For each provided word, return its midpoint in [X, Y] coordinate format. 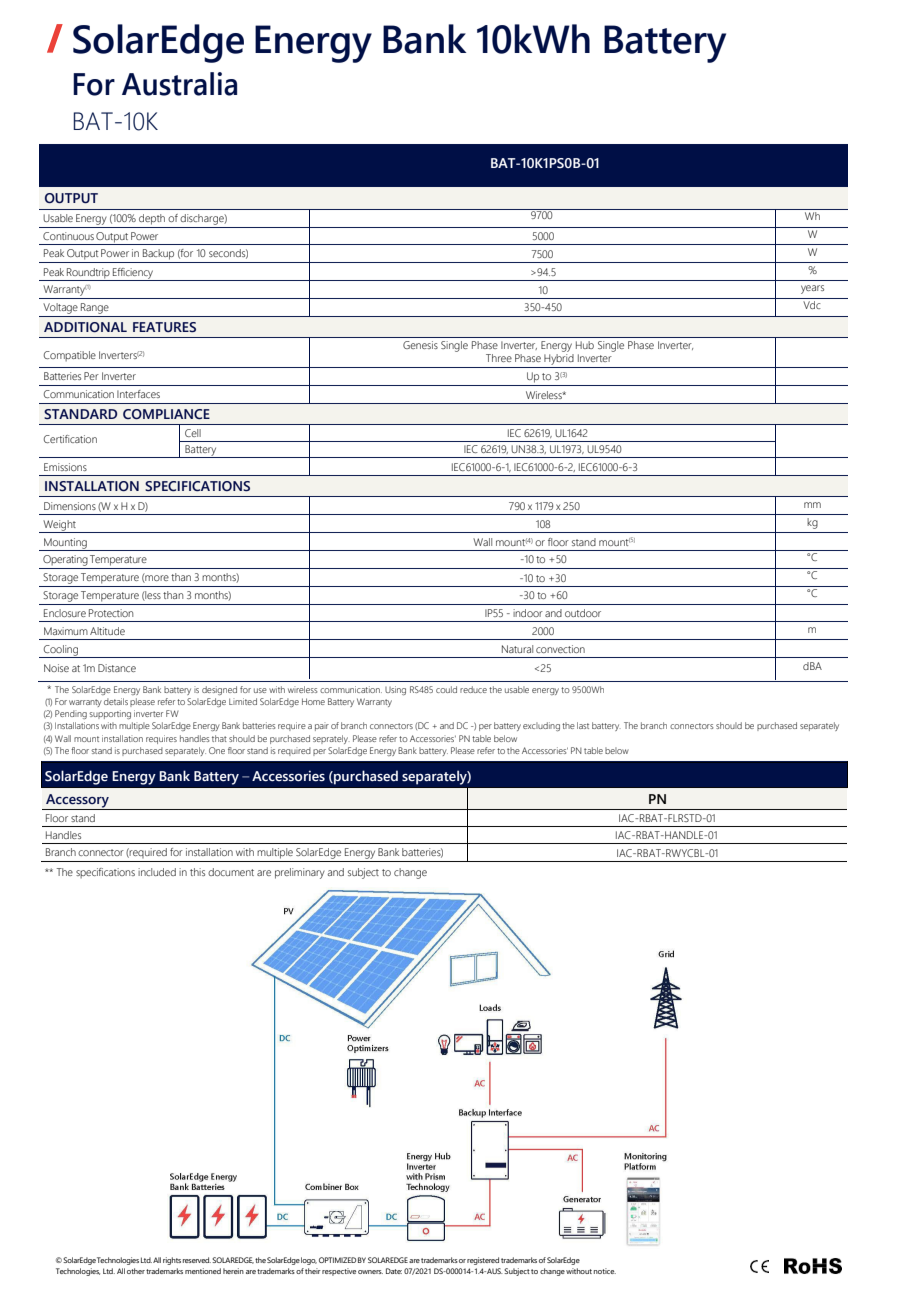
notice [605, 1271]
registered [482, 1261]
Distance [117, 668]
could [446, 689]
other [136, 1271]
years [812, 289]
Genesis [420, 345]
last [583, 725]
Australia [179, 84]
